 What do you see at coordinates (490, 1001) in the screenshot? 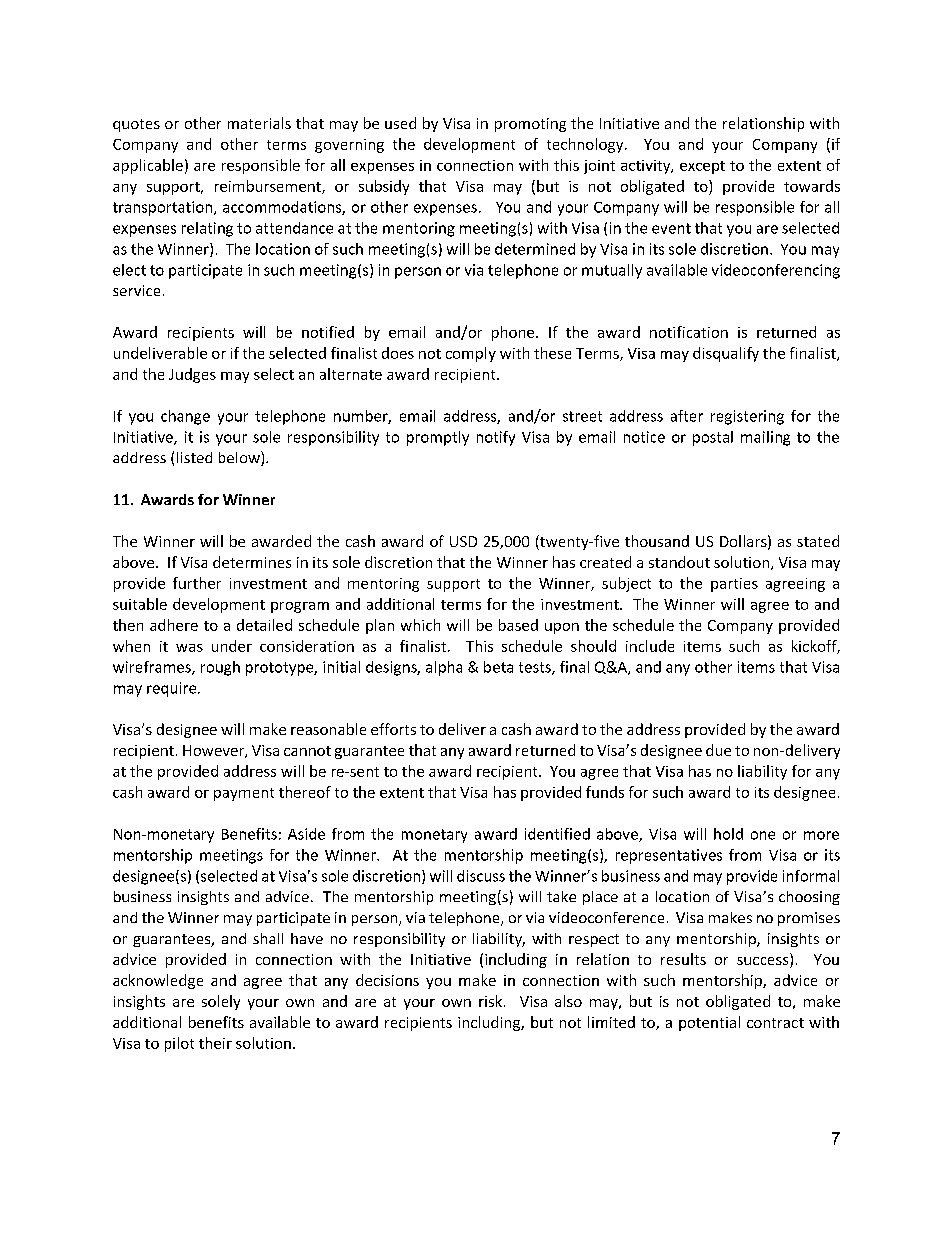
I see `risk` at bounding box center [490, 1001].
